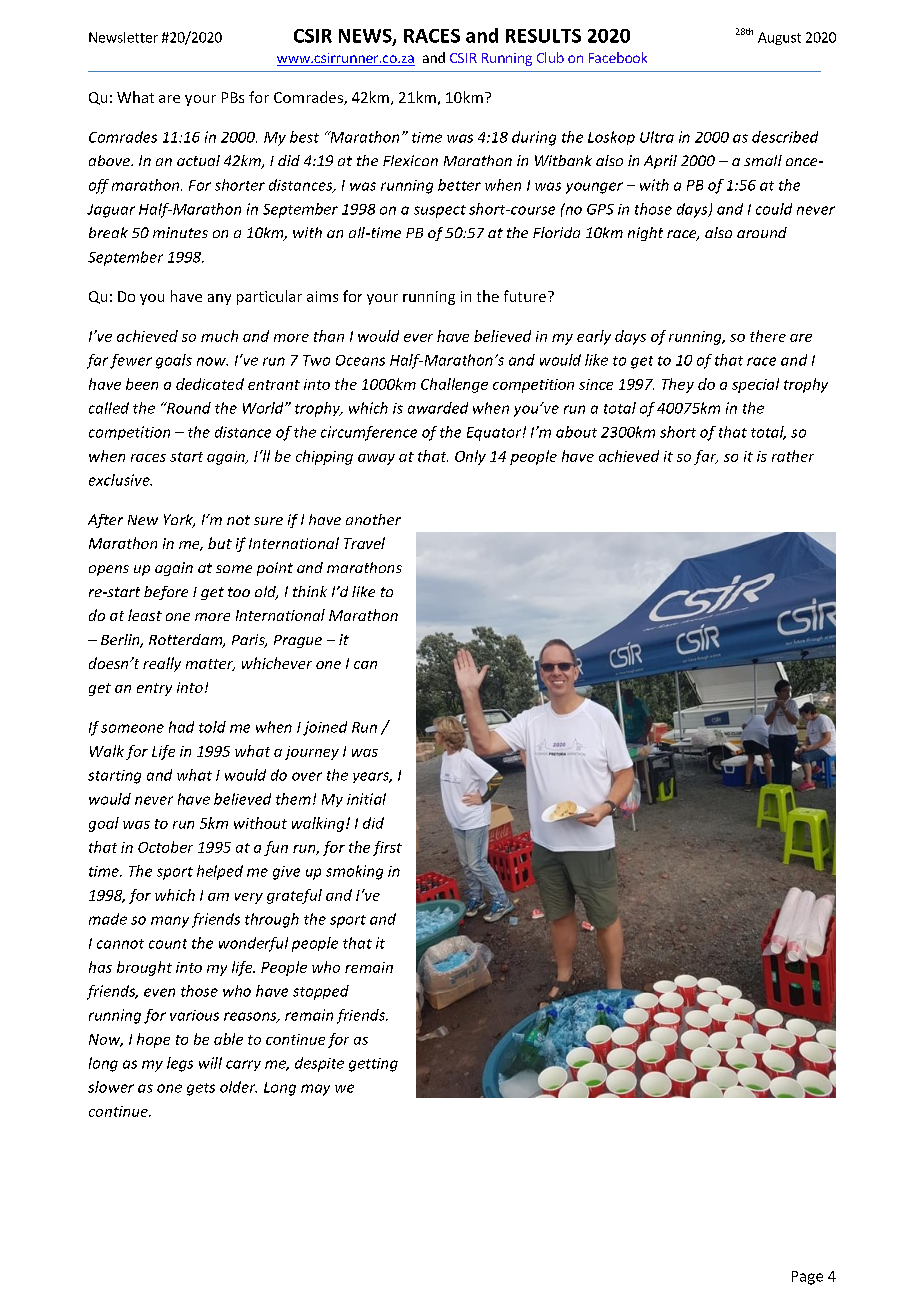 Image resolution: width=924 pixels, height=1308 pixels. What do you see at coordinates (165, 847) in the screenshot?
I see `October` at bounding box center [165, 847].
